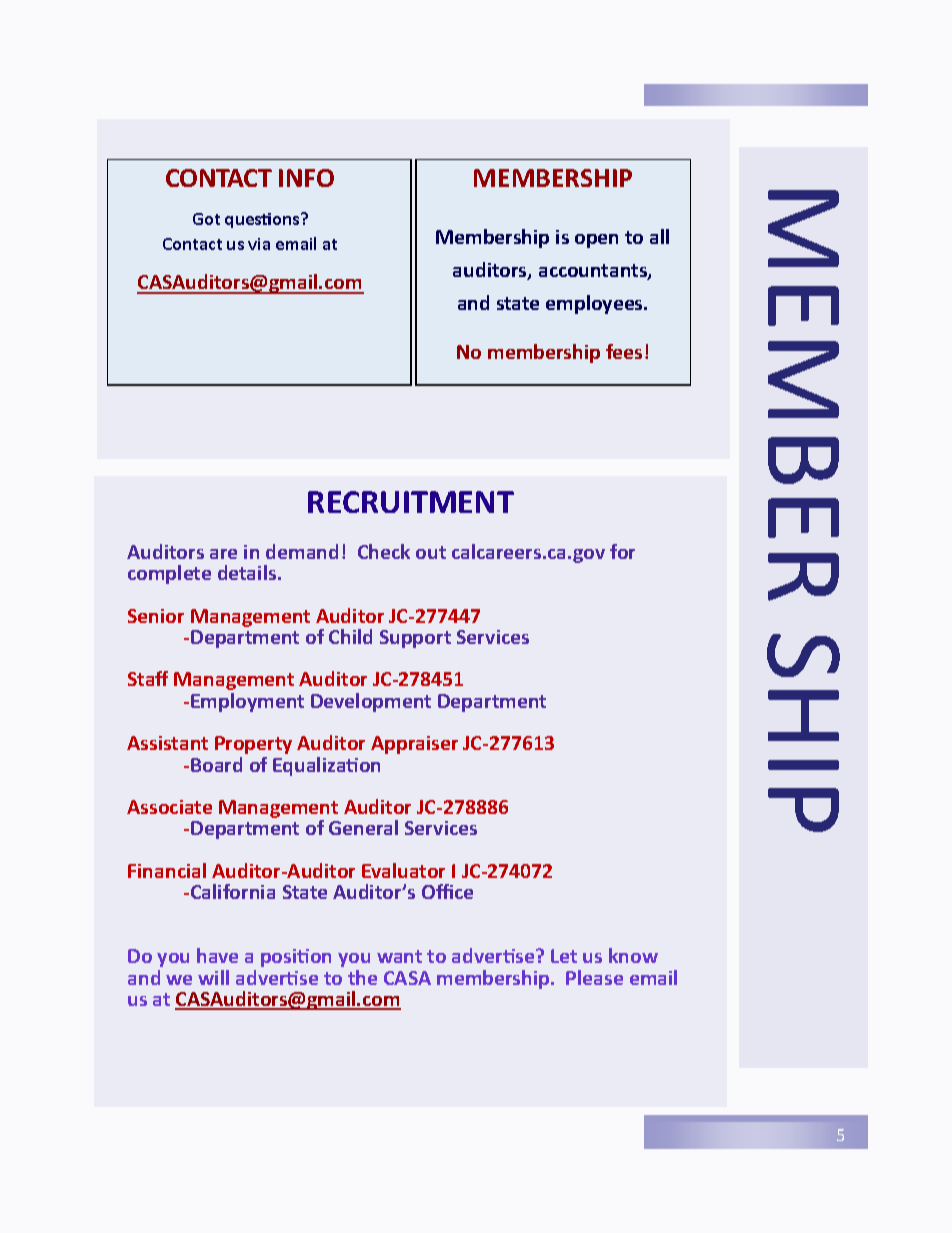 Image resolution: width=952 pixels, height=1233 pixels. Describe the element at coordinates (399, 956) in the image. I see `want` at that location.
